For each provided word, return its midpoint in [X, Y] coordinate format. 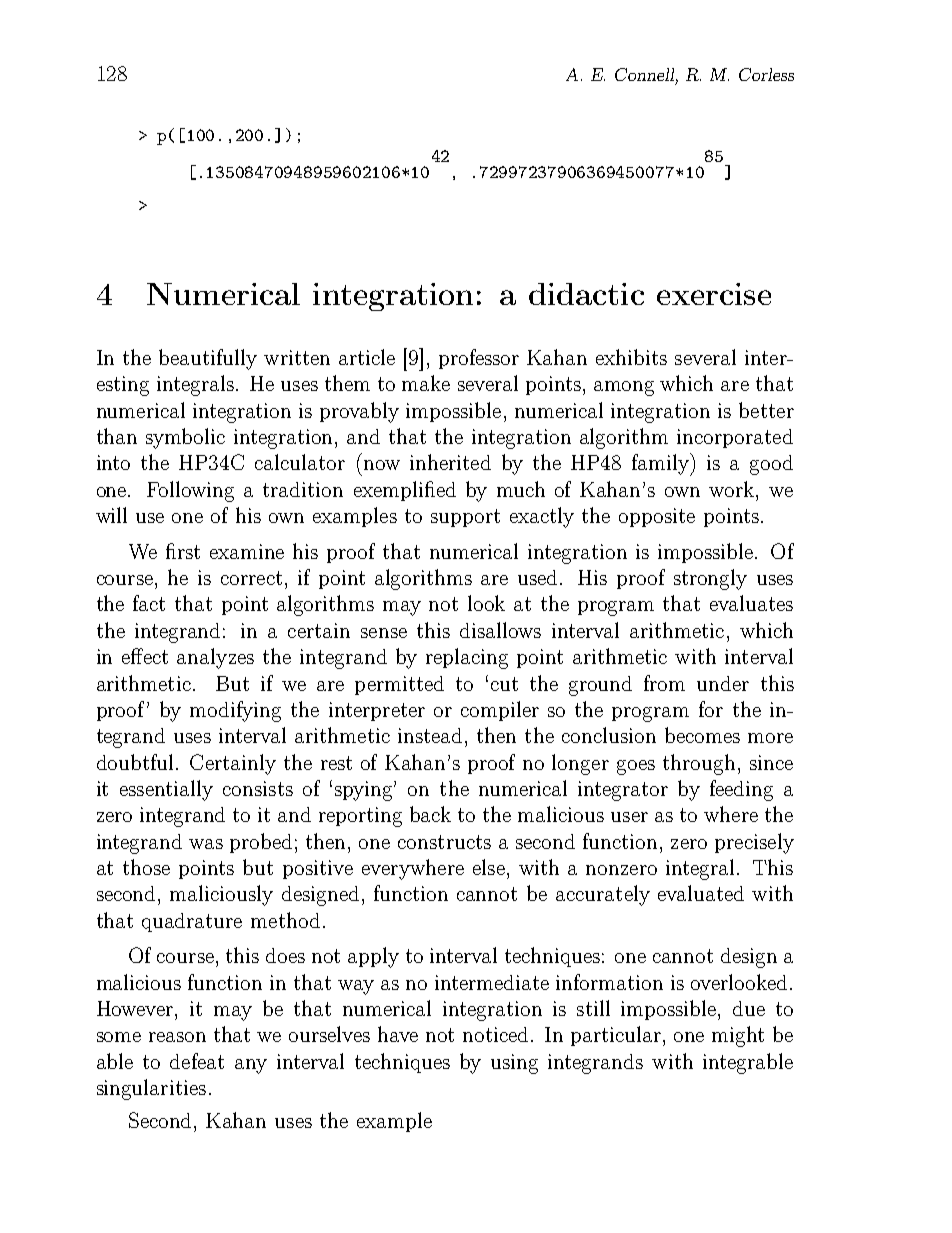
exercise [714, 294]
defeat [197, 1061]
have [398, 1034]
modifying [235, 711]
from [664, 683]
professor [479, 359]
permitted [399, 685]
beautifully [208, 359]
